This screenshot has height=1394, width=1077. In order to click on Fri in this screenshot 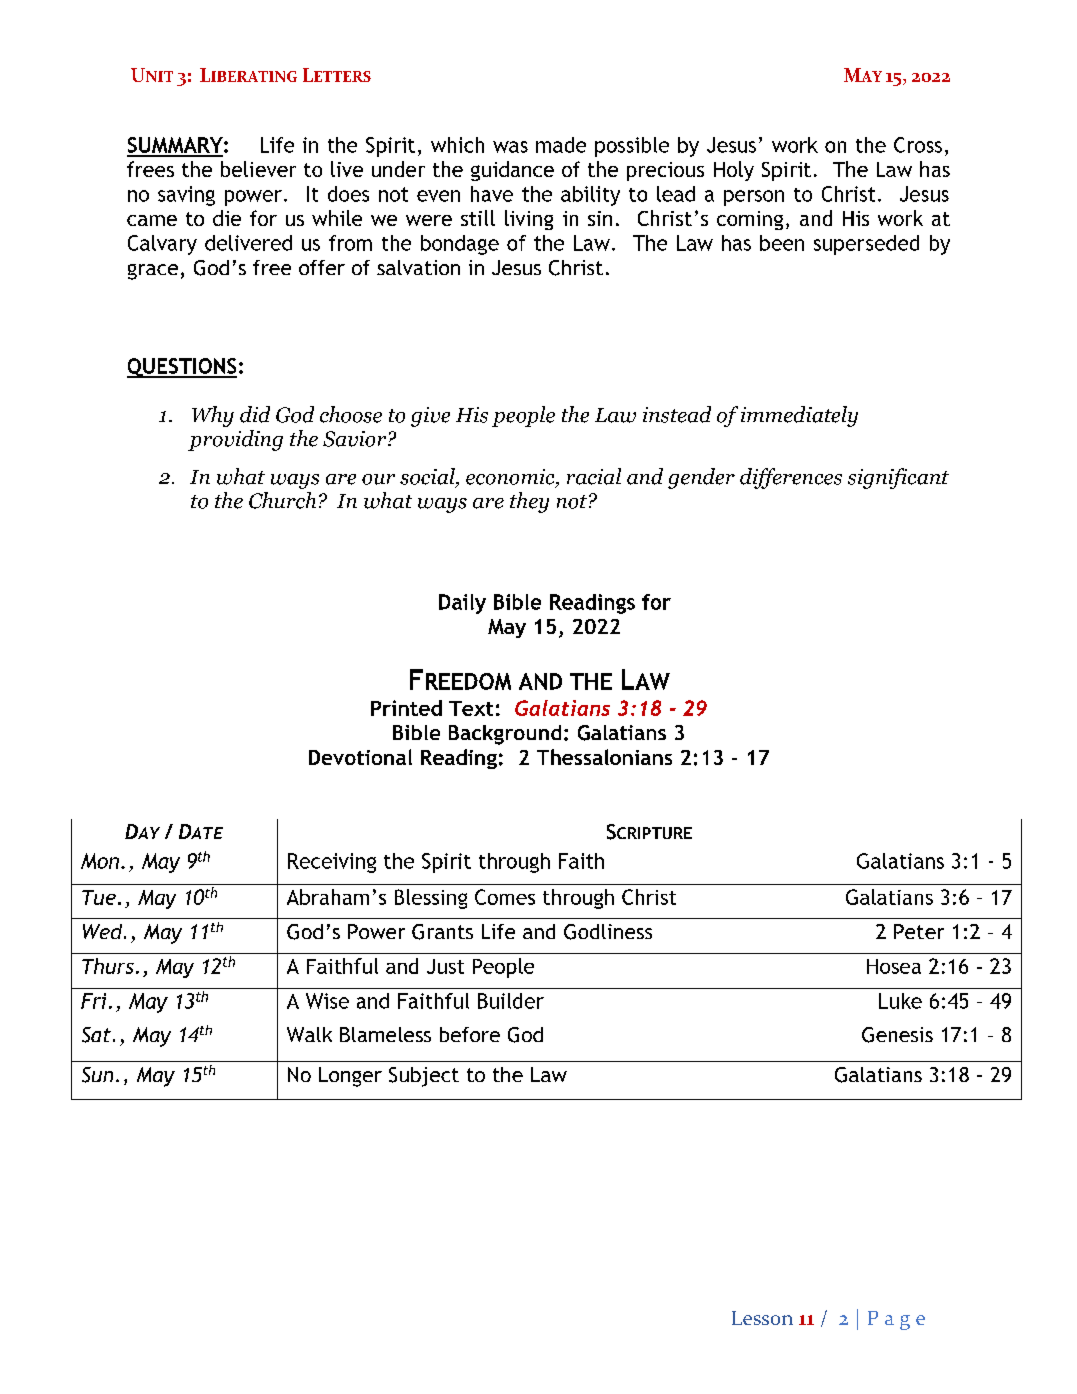, I will do `click(93, 1001)`.
